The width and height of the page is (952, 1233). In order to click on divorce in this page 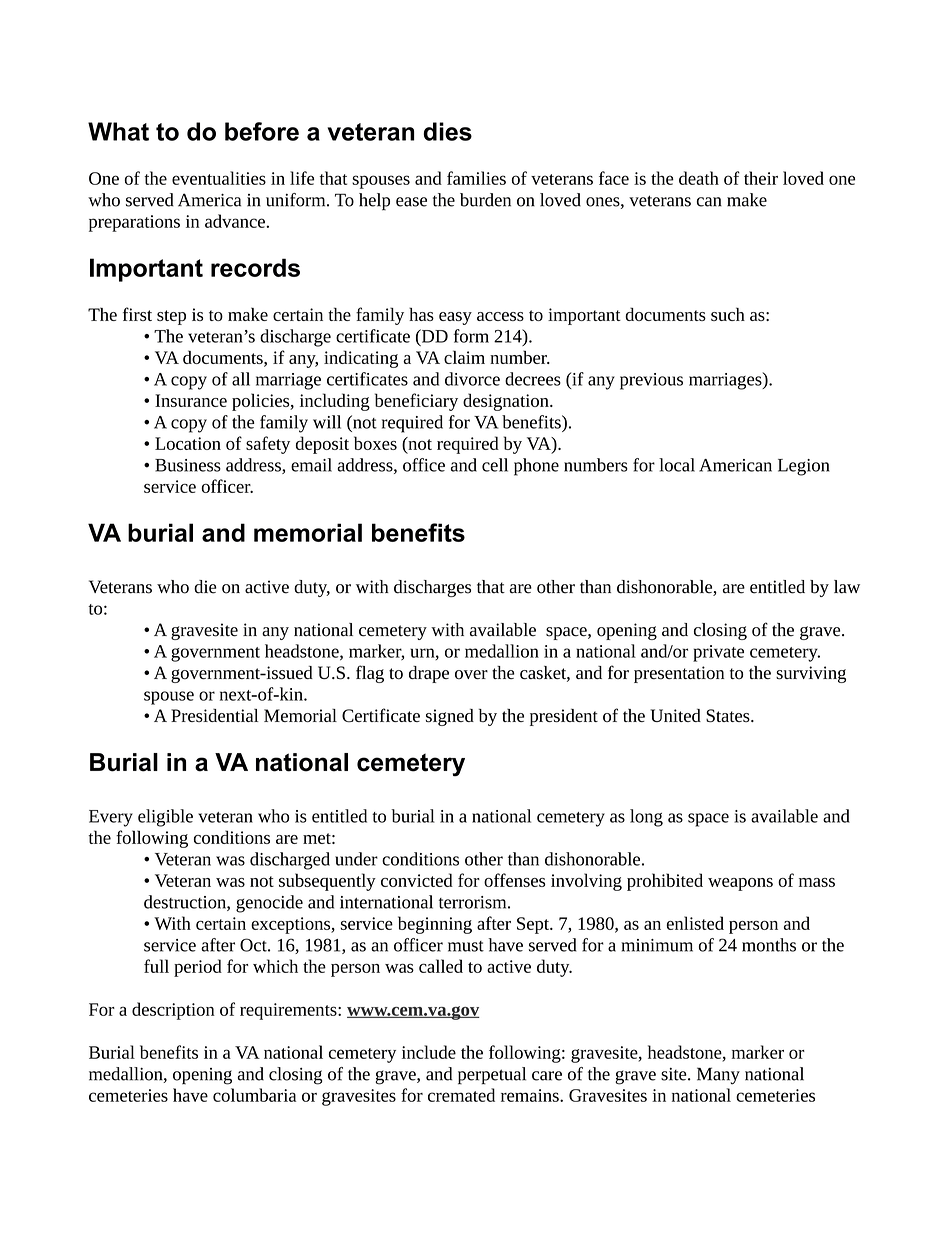, I will do `click(472, 379)`.
